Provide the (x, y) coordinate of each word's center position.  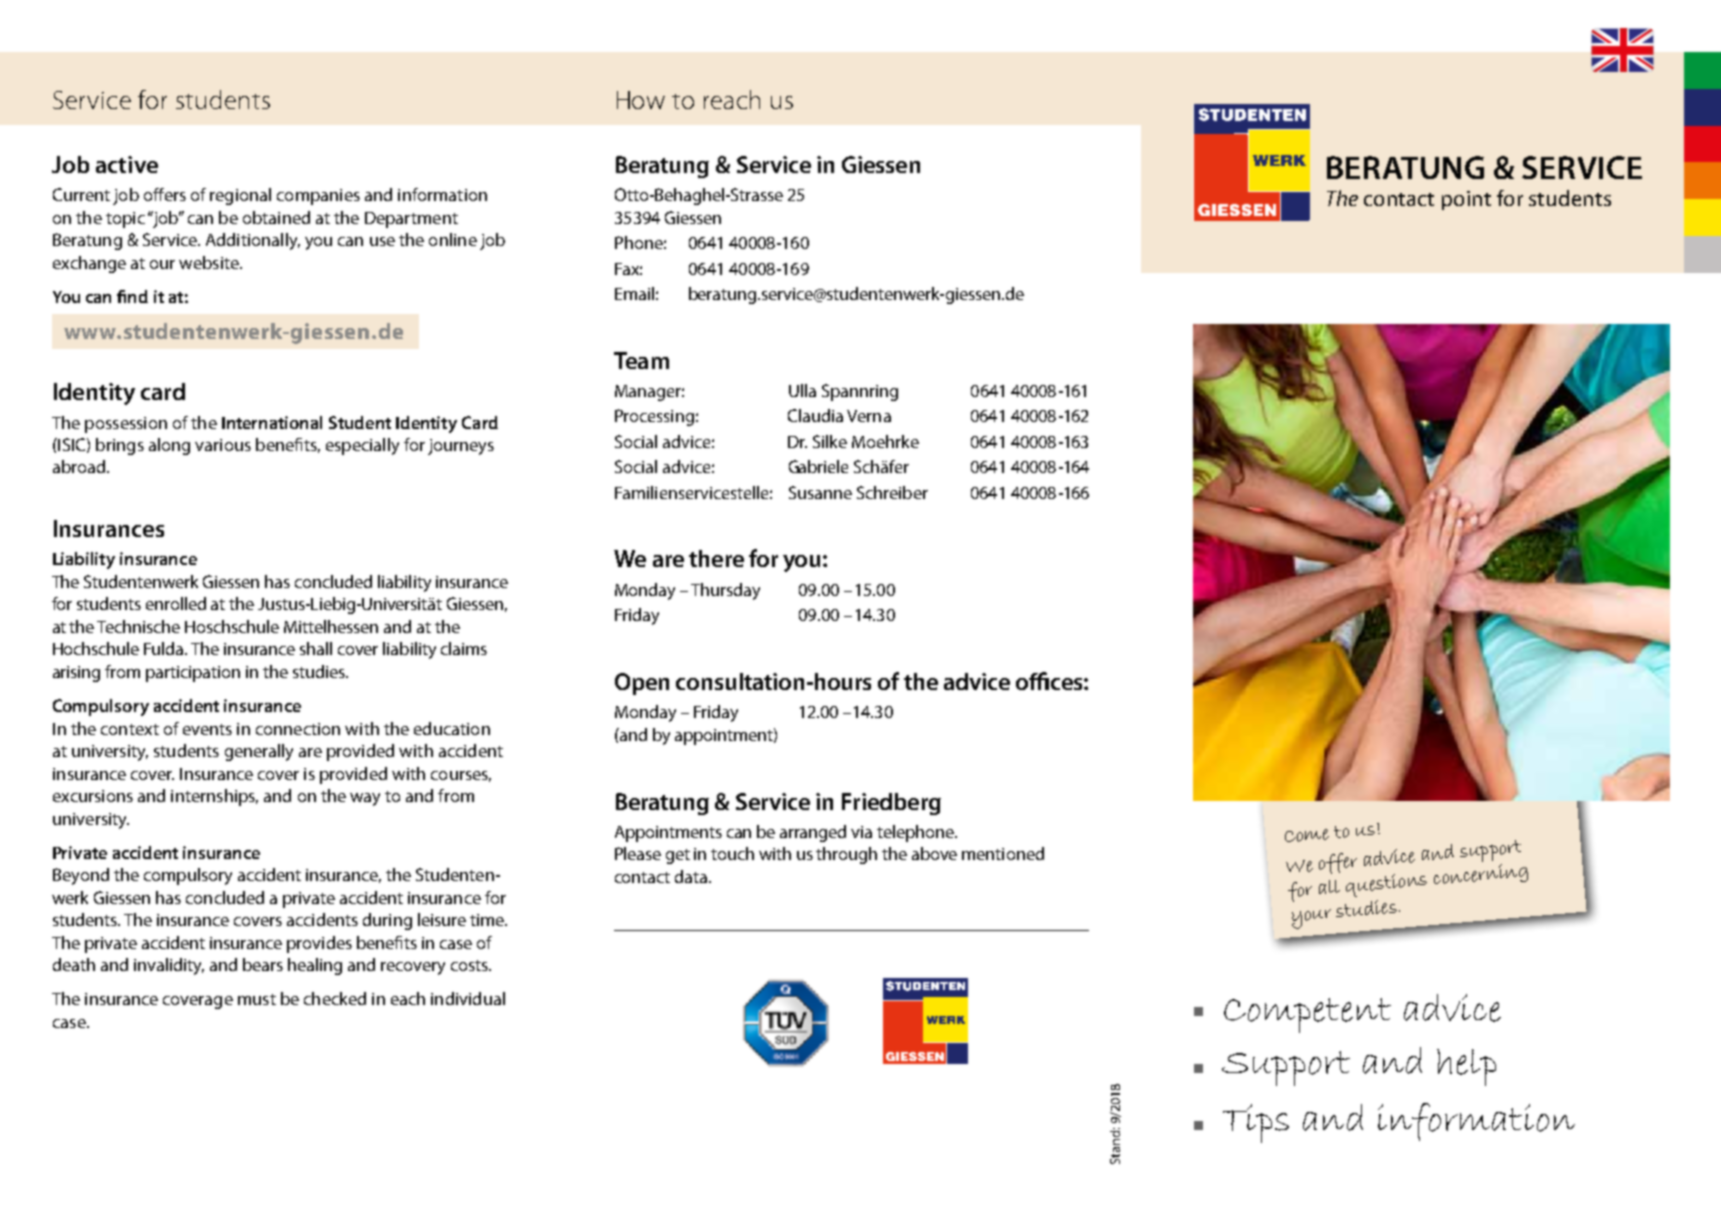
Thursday (725, 591)
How (641, 100)
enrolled (176, 603)
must (257, 999)
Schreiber (892, 492)
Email (634, 293)
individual (468, 998)
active (127, 164)
